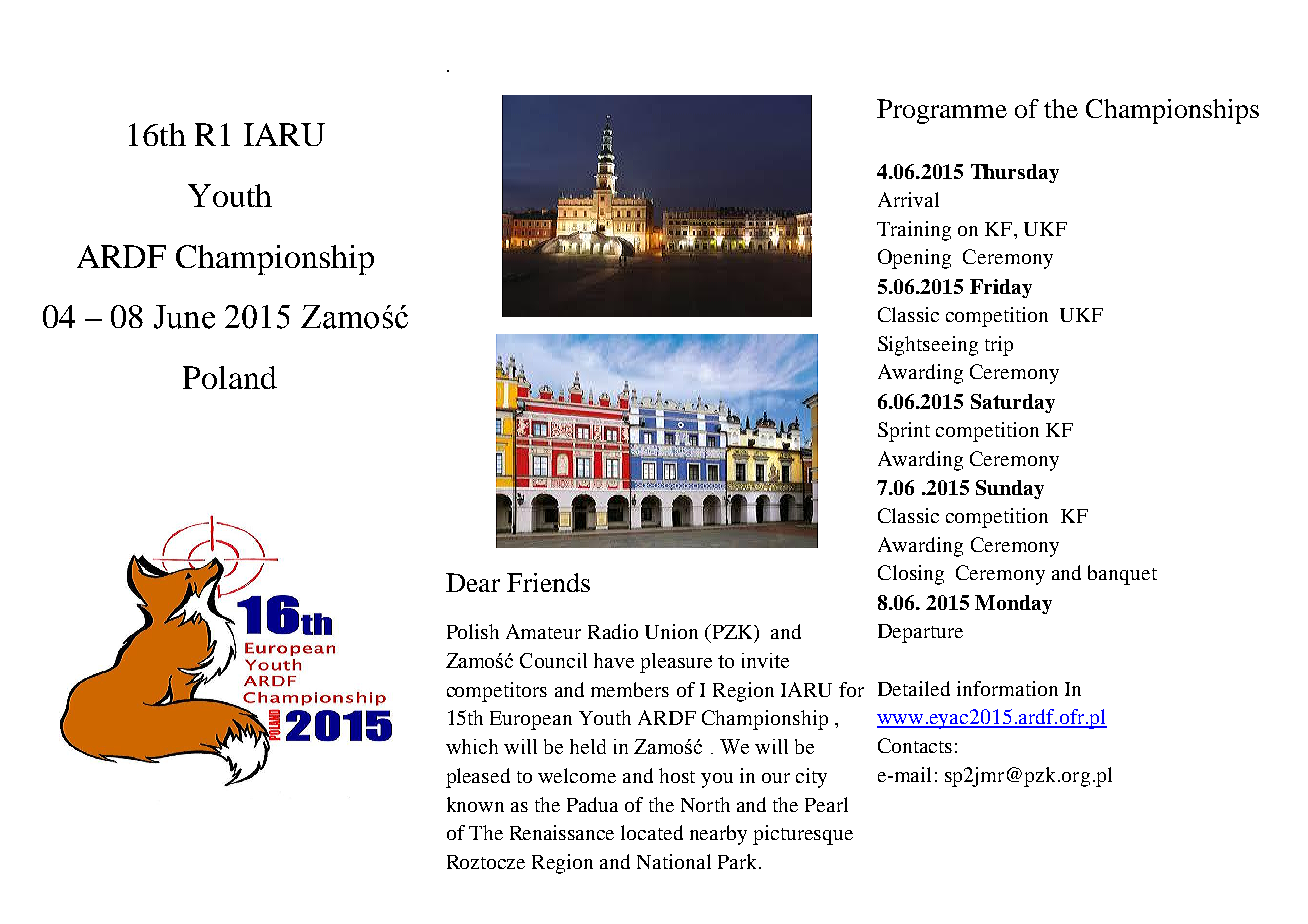  What do you see at coordinates (942, 111) in the image?
I see `Programme` at bounding box center [942, 111].
